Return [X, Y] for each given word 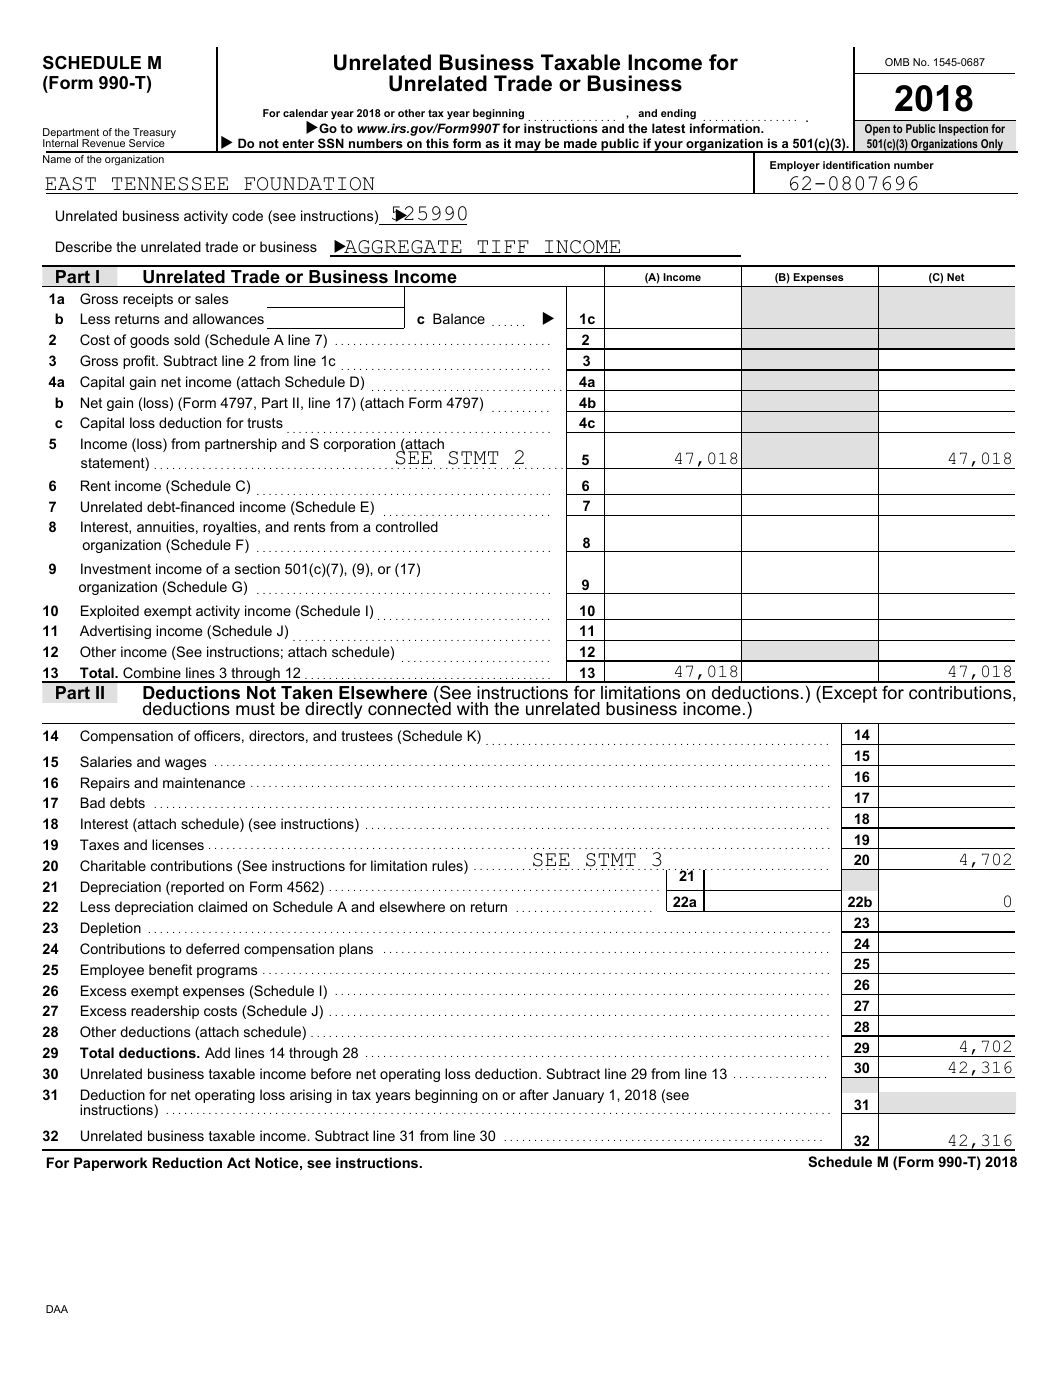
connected [409, 708]
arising [311, 1096]
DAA [57, 1309]
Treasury [153, 134]
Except [850, 694]
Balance [459, 318]
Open [877, 130]
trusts [265, 423]
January [578, 1096]
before [331, 1073]
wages [185, 764]
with [472, 708]
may [528, 147]
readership [165, 1012]
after [534, 1094]
